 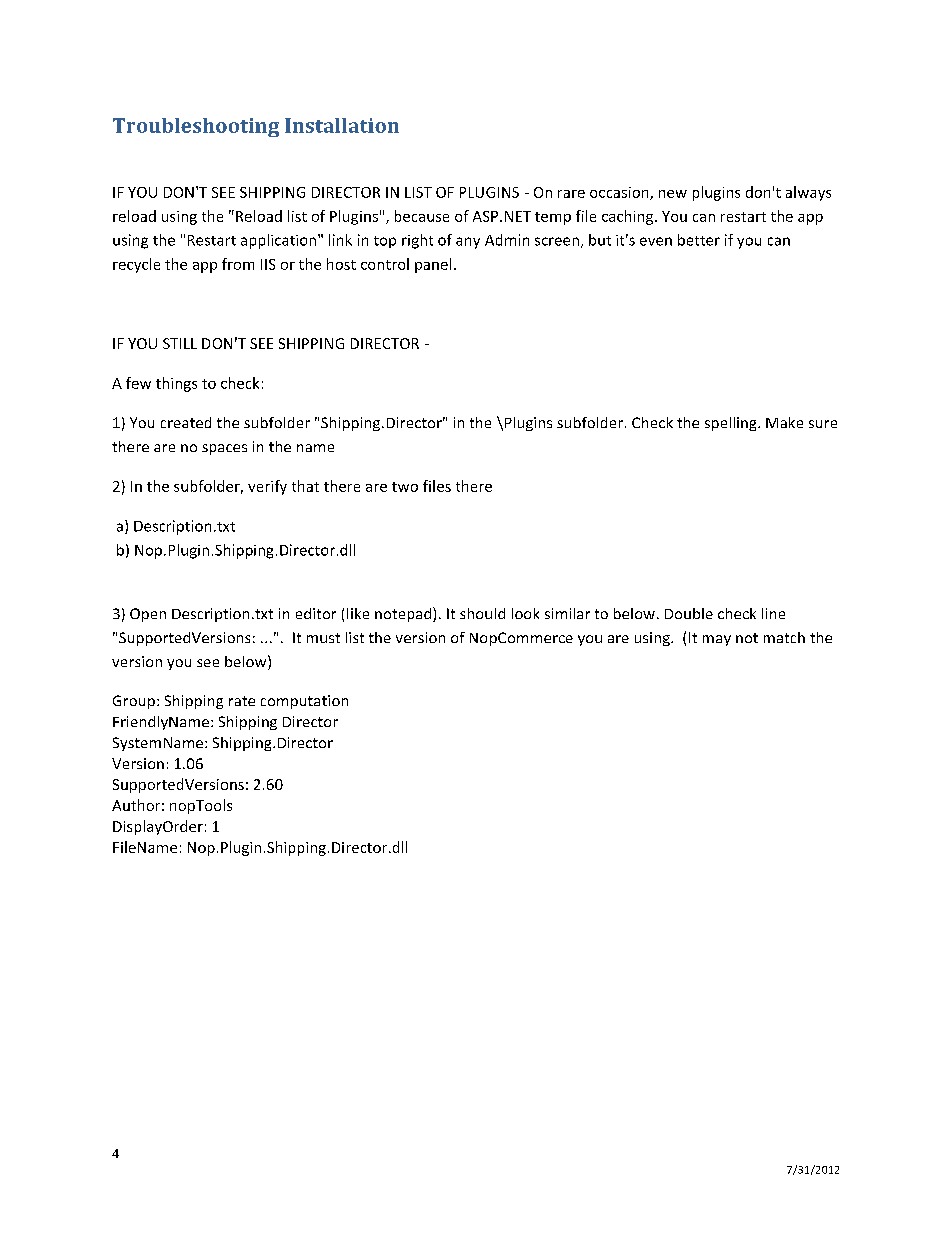 I want to click on Installation, so click(x=342, y=125).
